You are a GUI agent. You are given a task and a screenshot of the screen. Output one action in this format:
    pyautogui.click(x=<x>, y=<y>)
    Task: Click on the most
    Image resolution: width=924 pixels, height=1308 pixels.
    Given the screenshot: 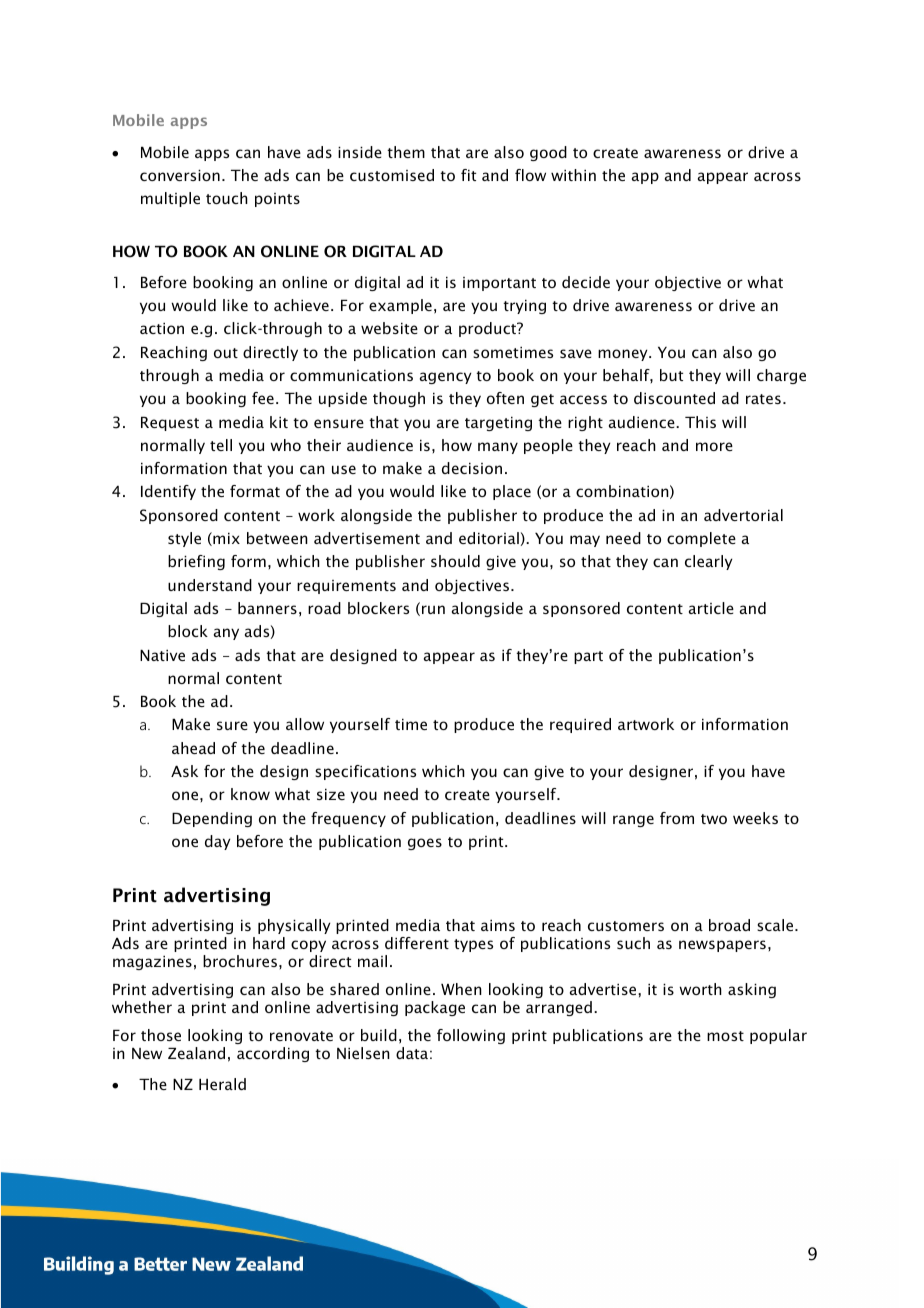 What is the action you would take?
    pyautogui.click(x=725, y=1036)
